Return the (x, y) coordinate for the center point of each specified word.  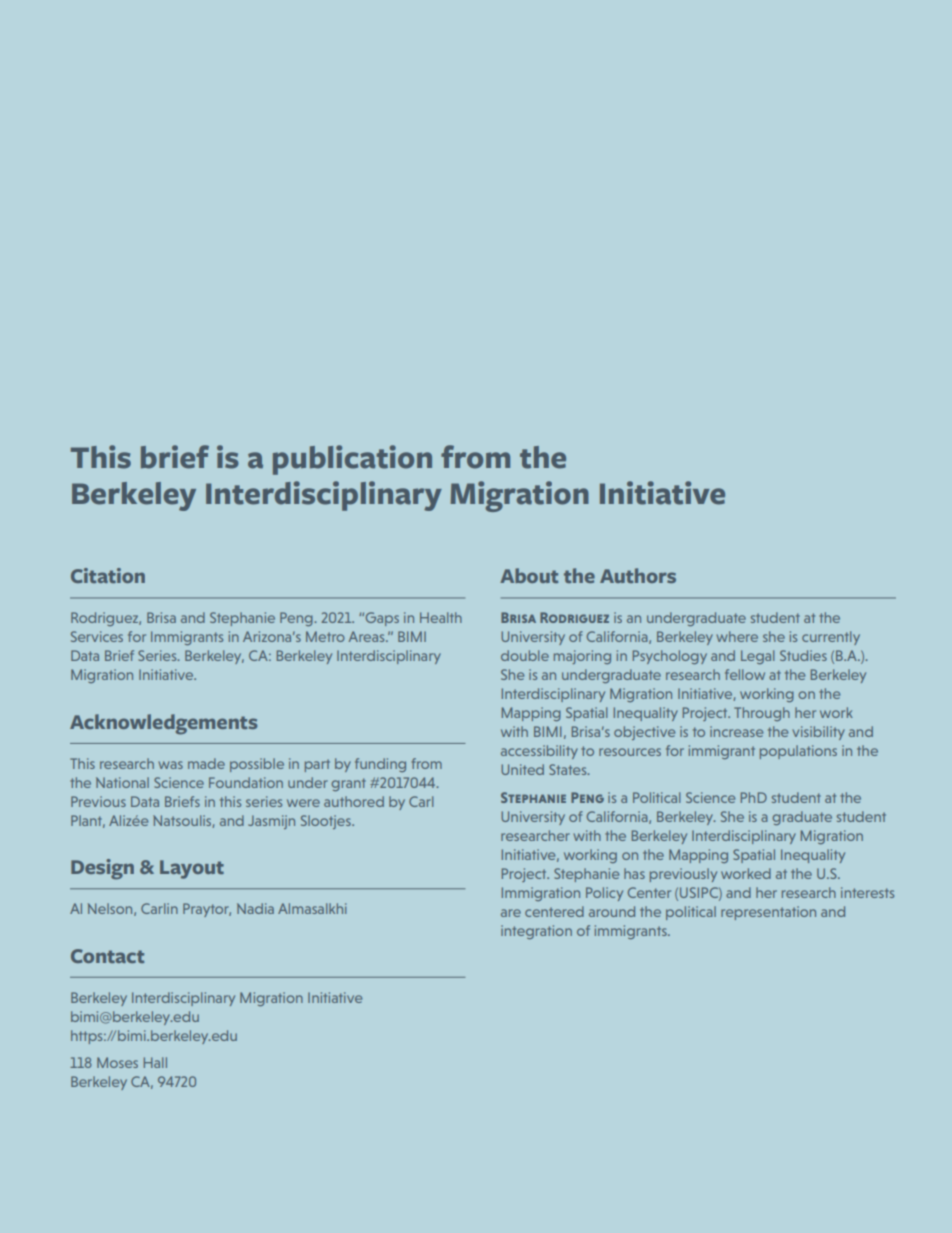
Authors (638, 575)
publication (352, 460)
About (529, 575)
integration (536, 932)
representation (768, 913)
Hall (155, 1062)
